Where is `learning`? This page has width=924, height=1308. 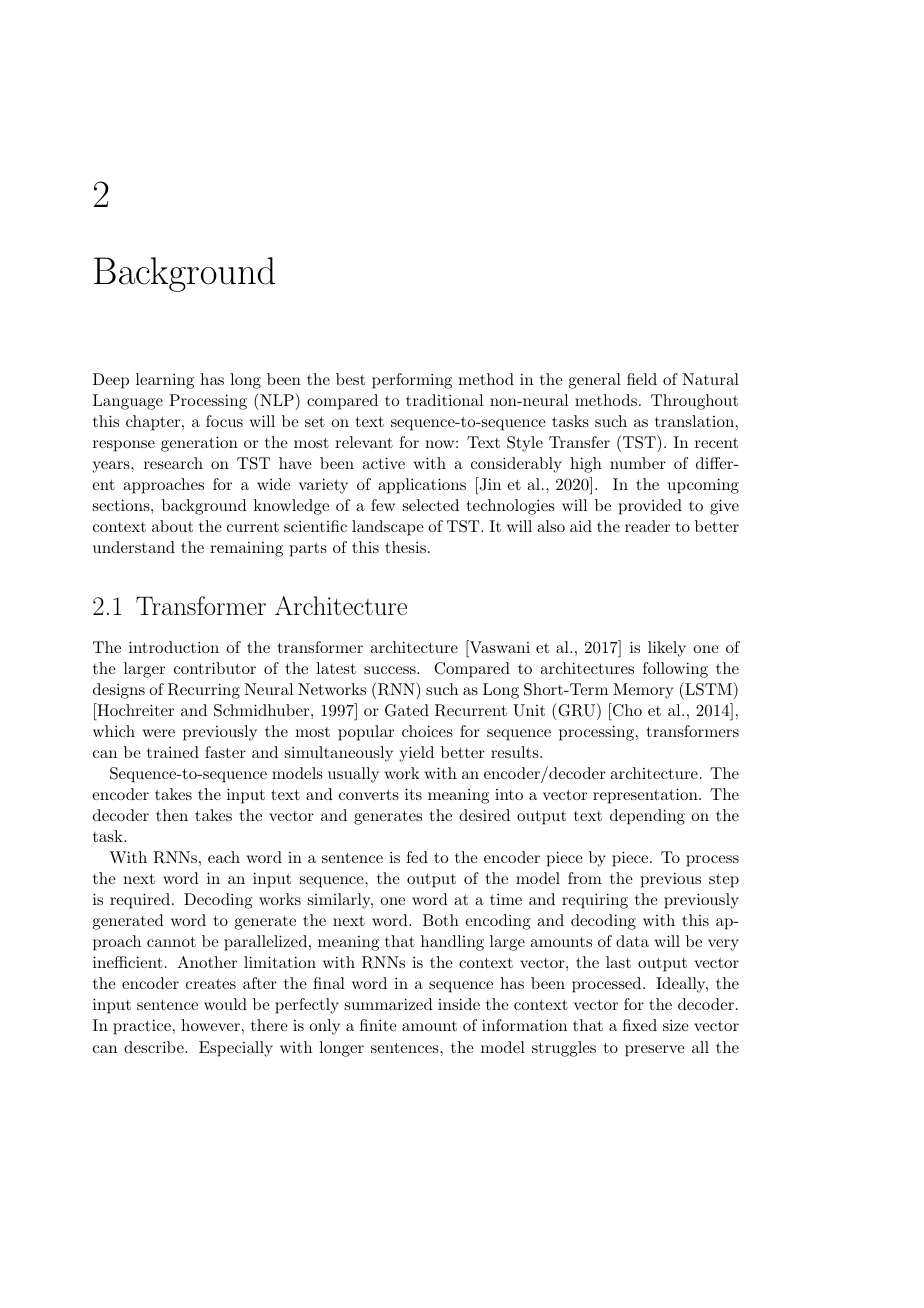
learning is located at coordinates (165, 381).
